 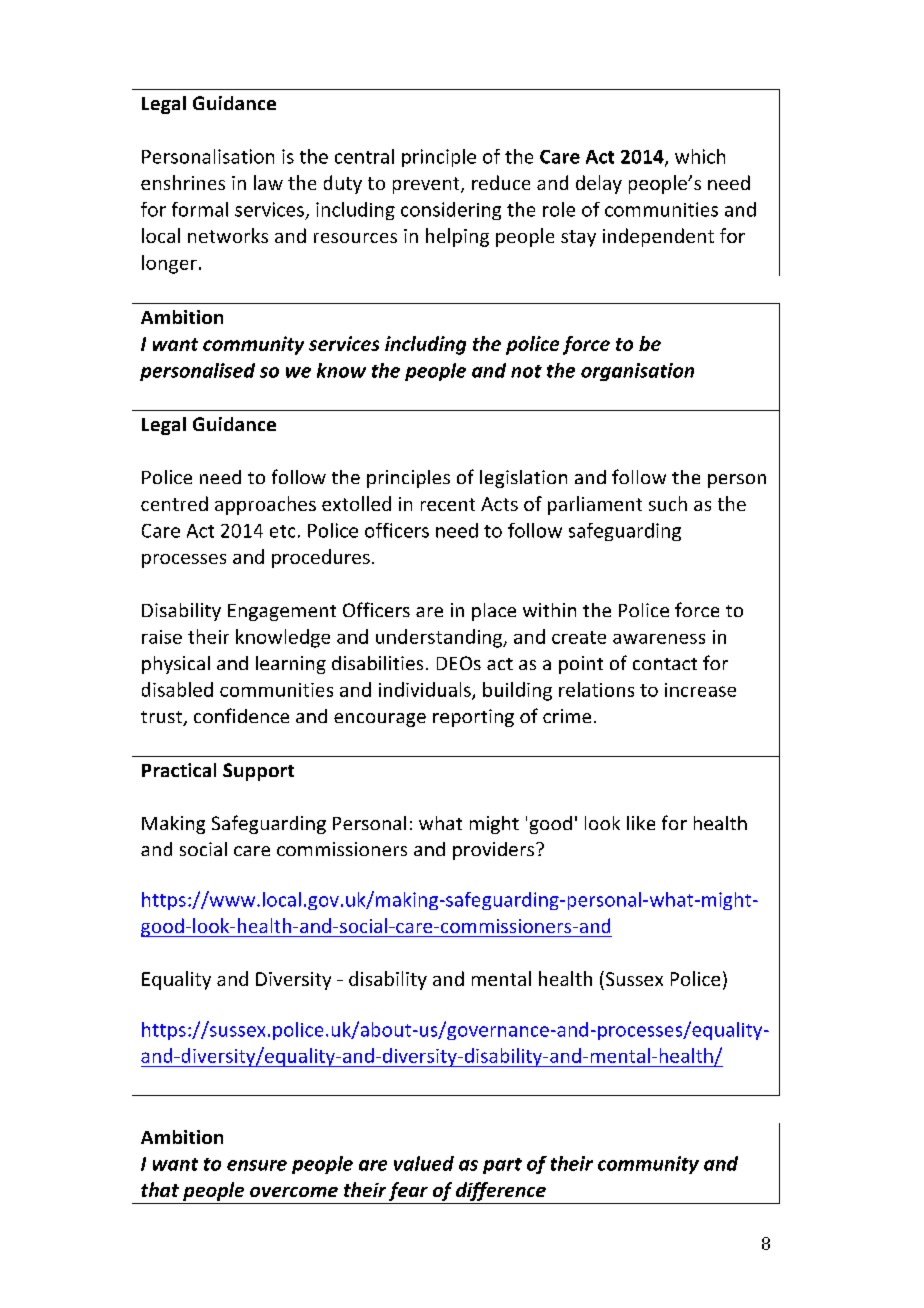 What do you see at coordinates (495, 851) in the screenshot?
I see `providers` at bounding box center [495, 851].
